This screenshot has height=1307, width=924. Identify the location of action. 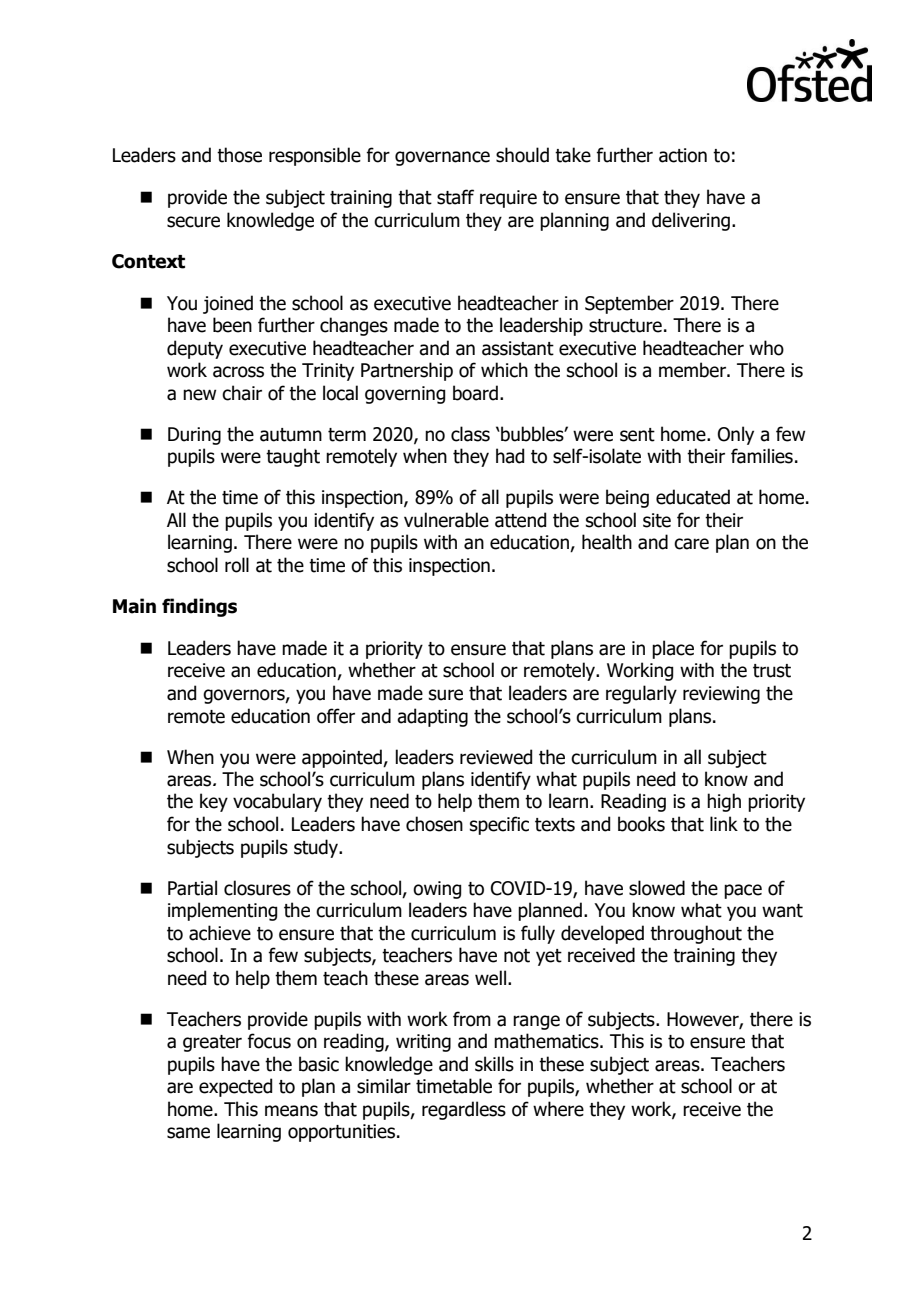
(683, 155).
